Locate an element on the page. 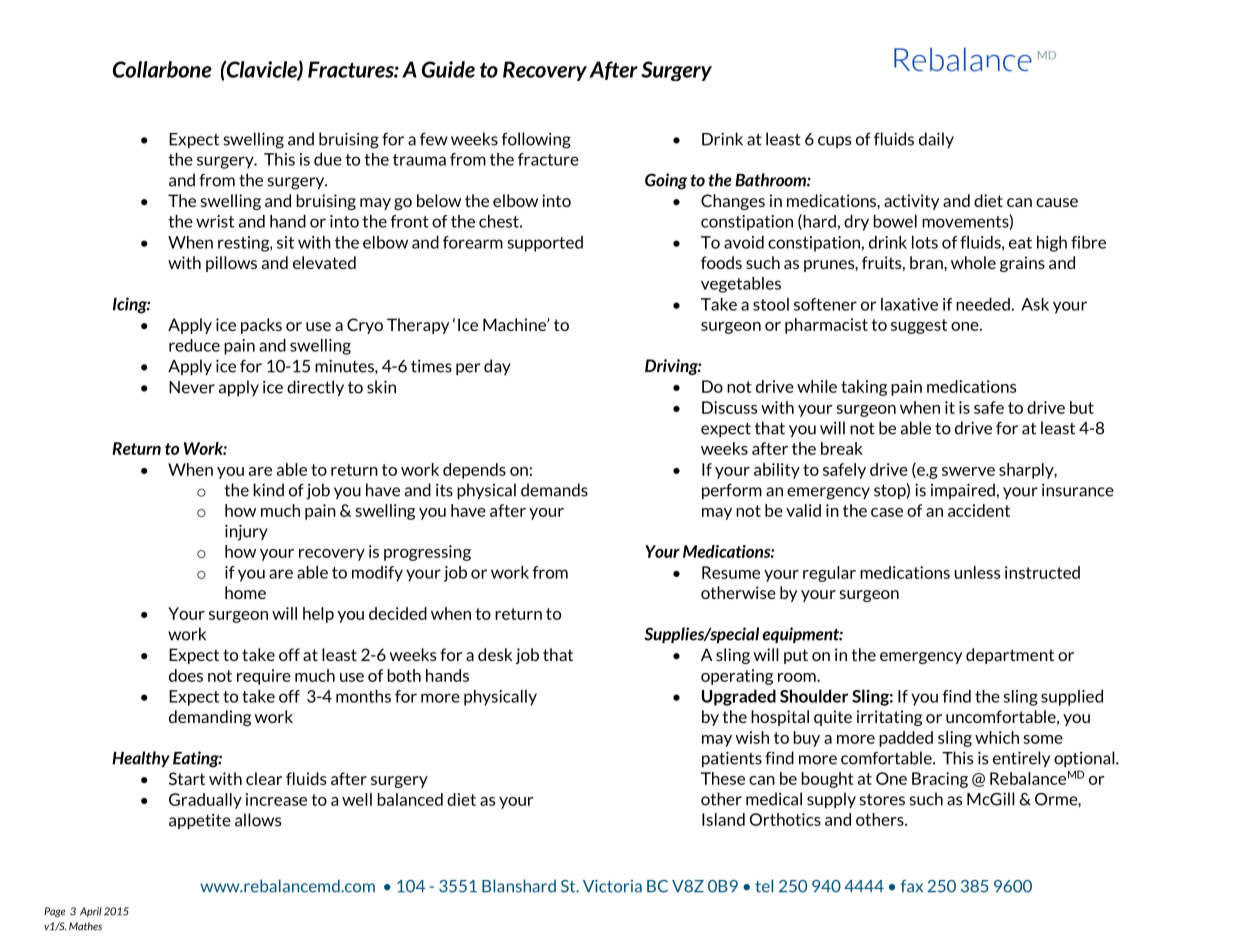 The image size is (1233, 952). following is located at coordinates (536, 140).
